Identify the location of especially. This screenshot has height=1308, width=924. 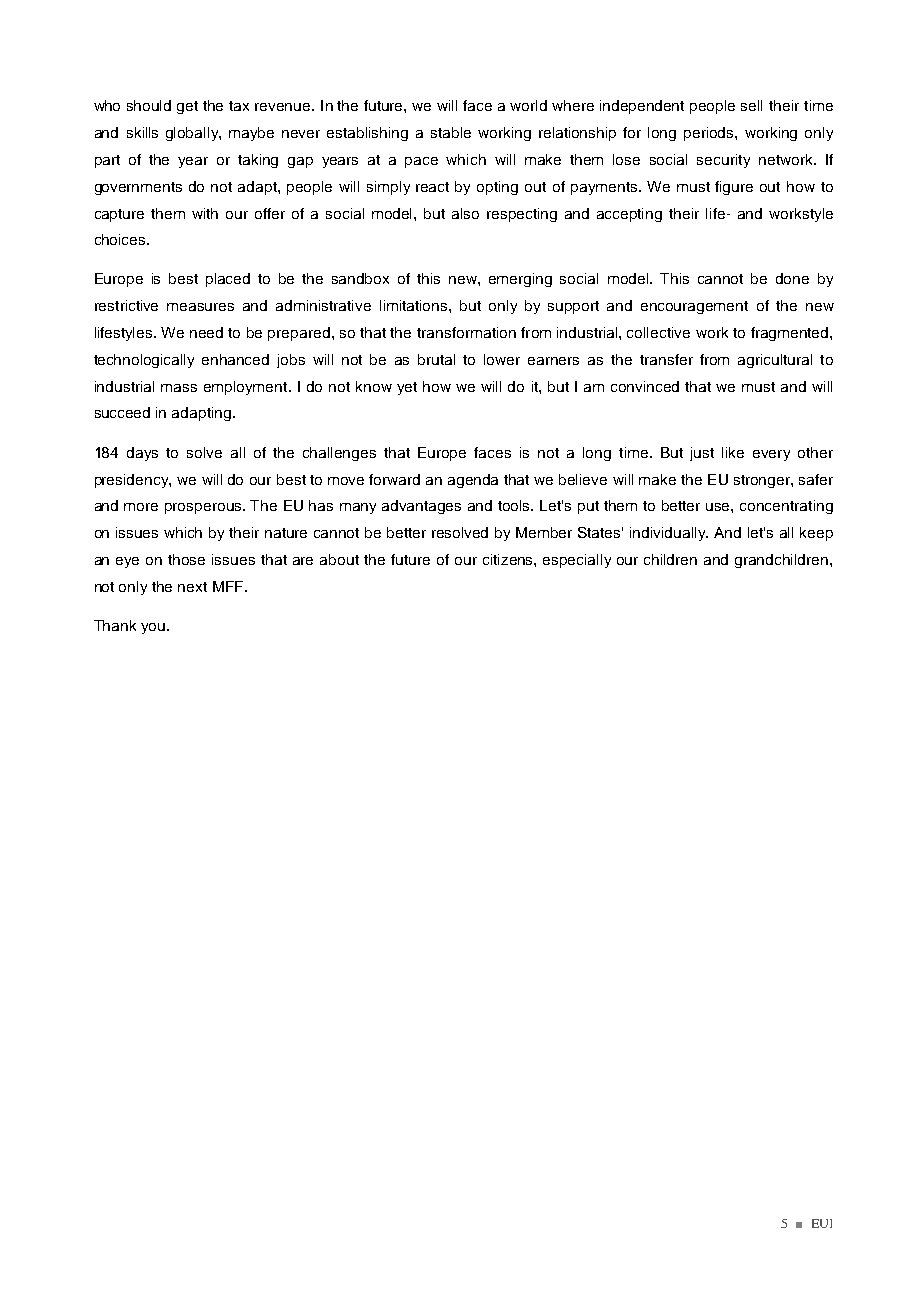
(577, 561).
